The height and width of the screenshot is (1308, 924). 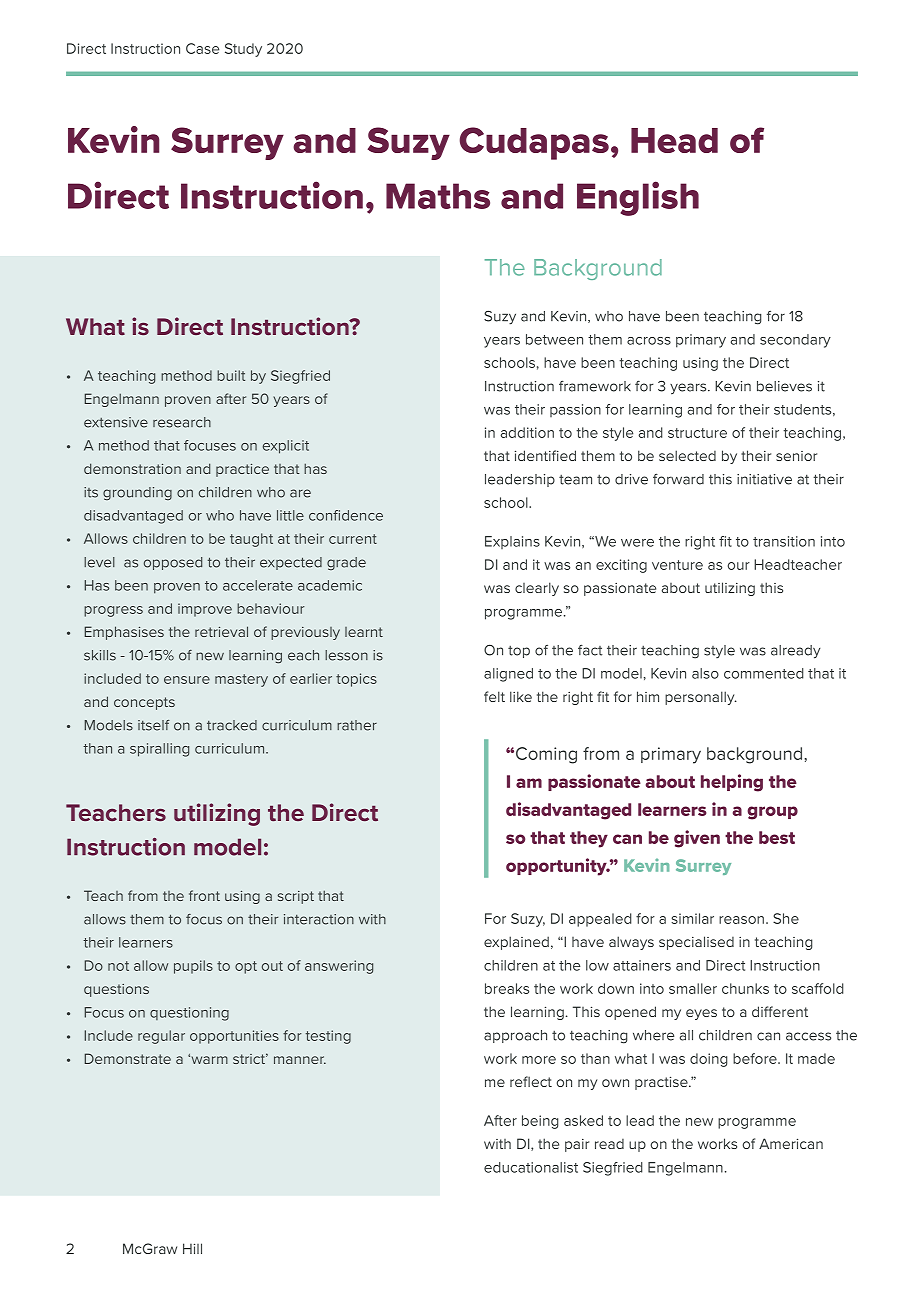 I want to click on given, so click(x=697, y=839).
